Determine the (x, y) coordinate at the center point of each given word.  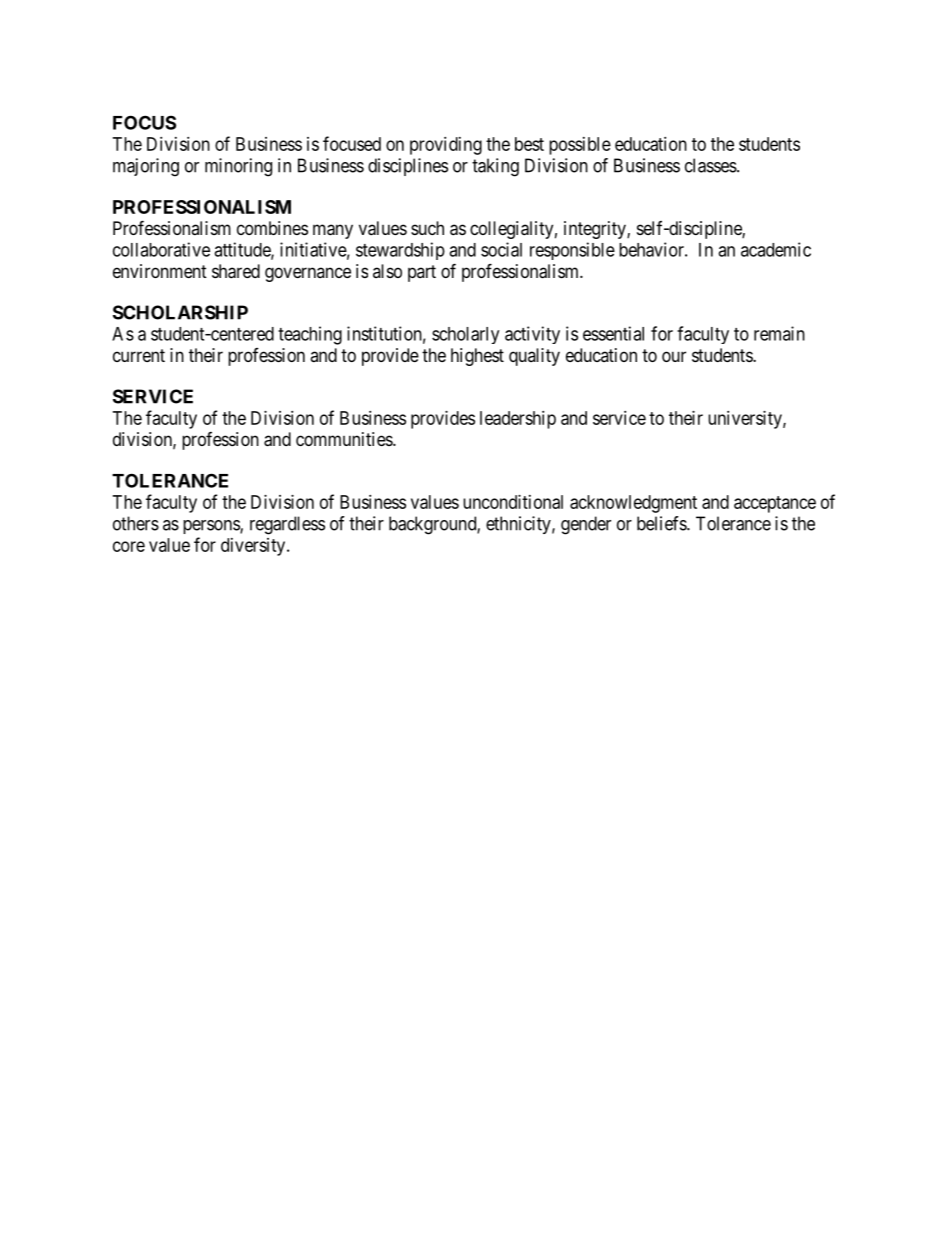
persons (212, 527)
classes (711, 165)
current (139, 355)
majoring (146, 167)
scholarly (465, 335)
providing (446, 146)
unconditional (513, 502)
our (674, 356)
